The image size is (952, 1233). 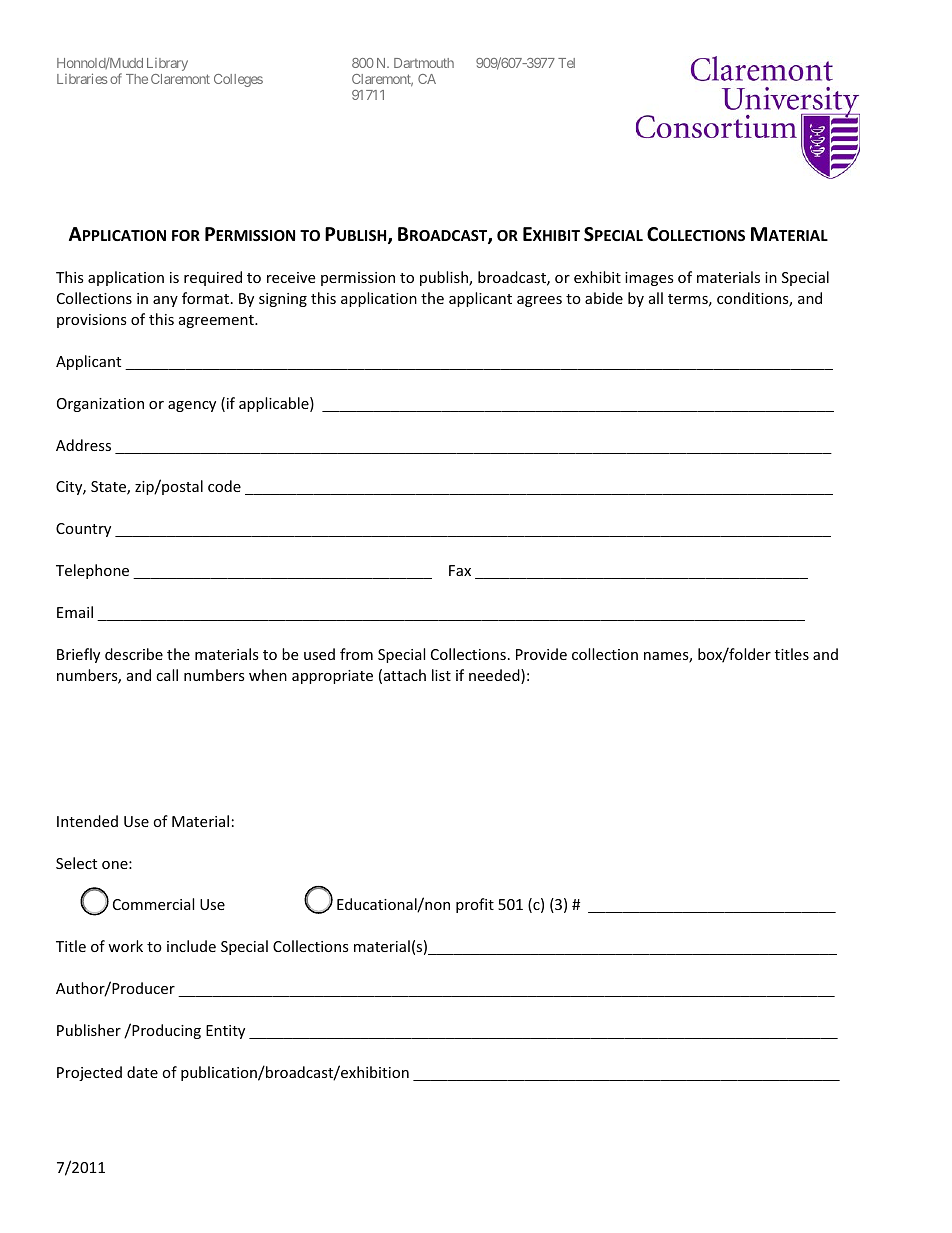 What do you see at coordinates (167, 64) in the image?
I see `Library` at bounding box center [167, 64].
